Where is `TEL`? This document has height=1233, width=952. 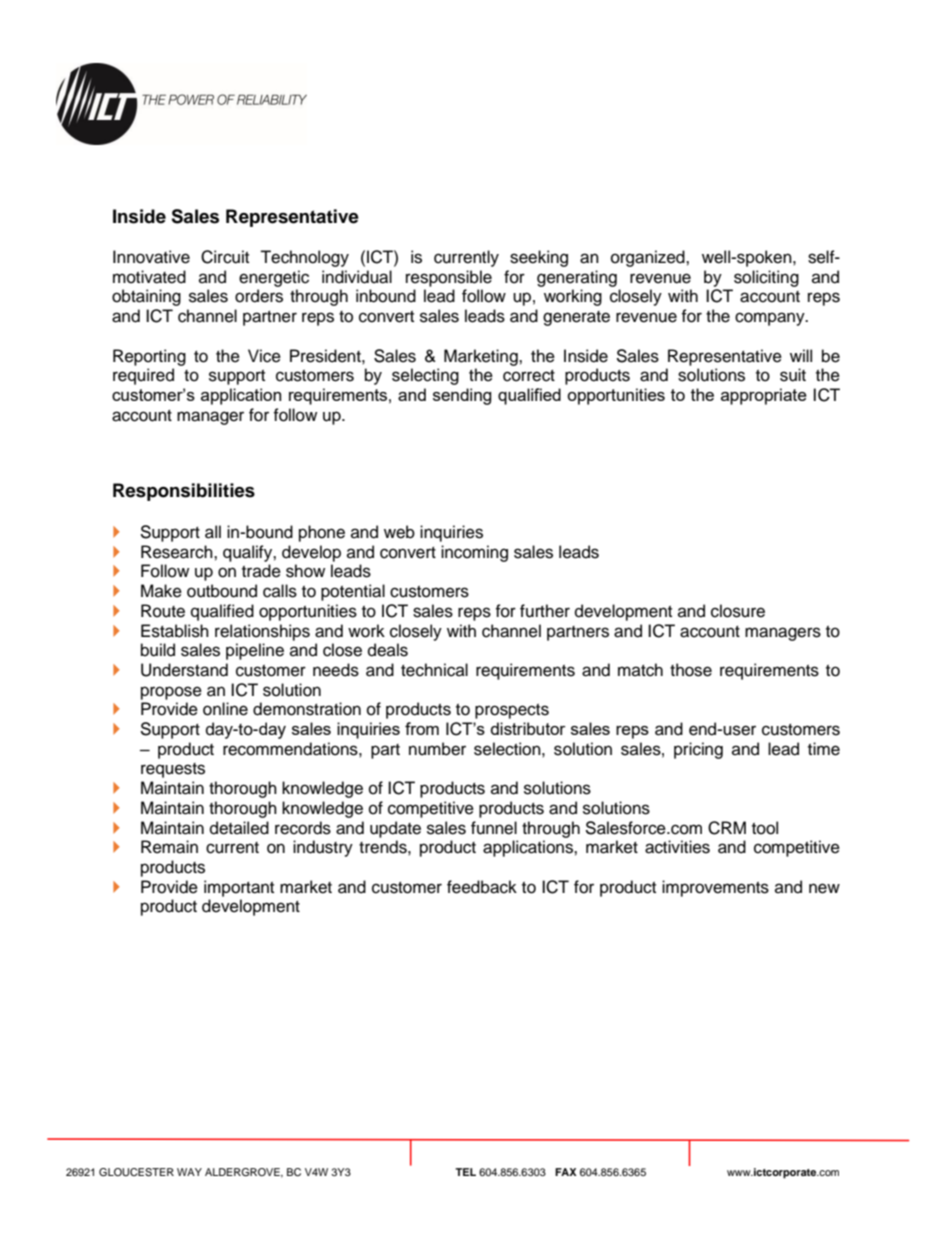 TEL is located at coordinates (465, 1172).
